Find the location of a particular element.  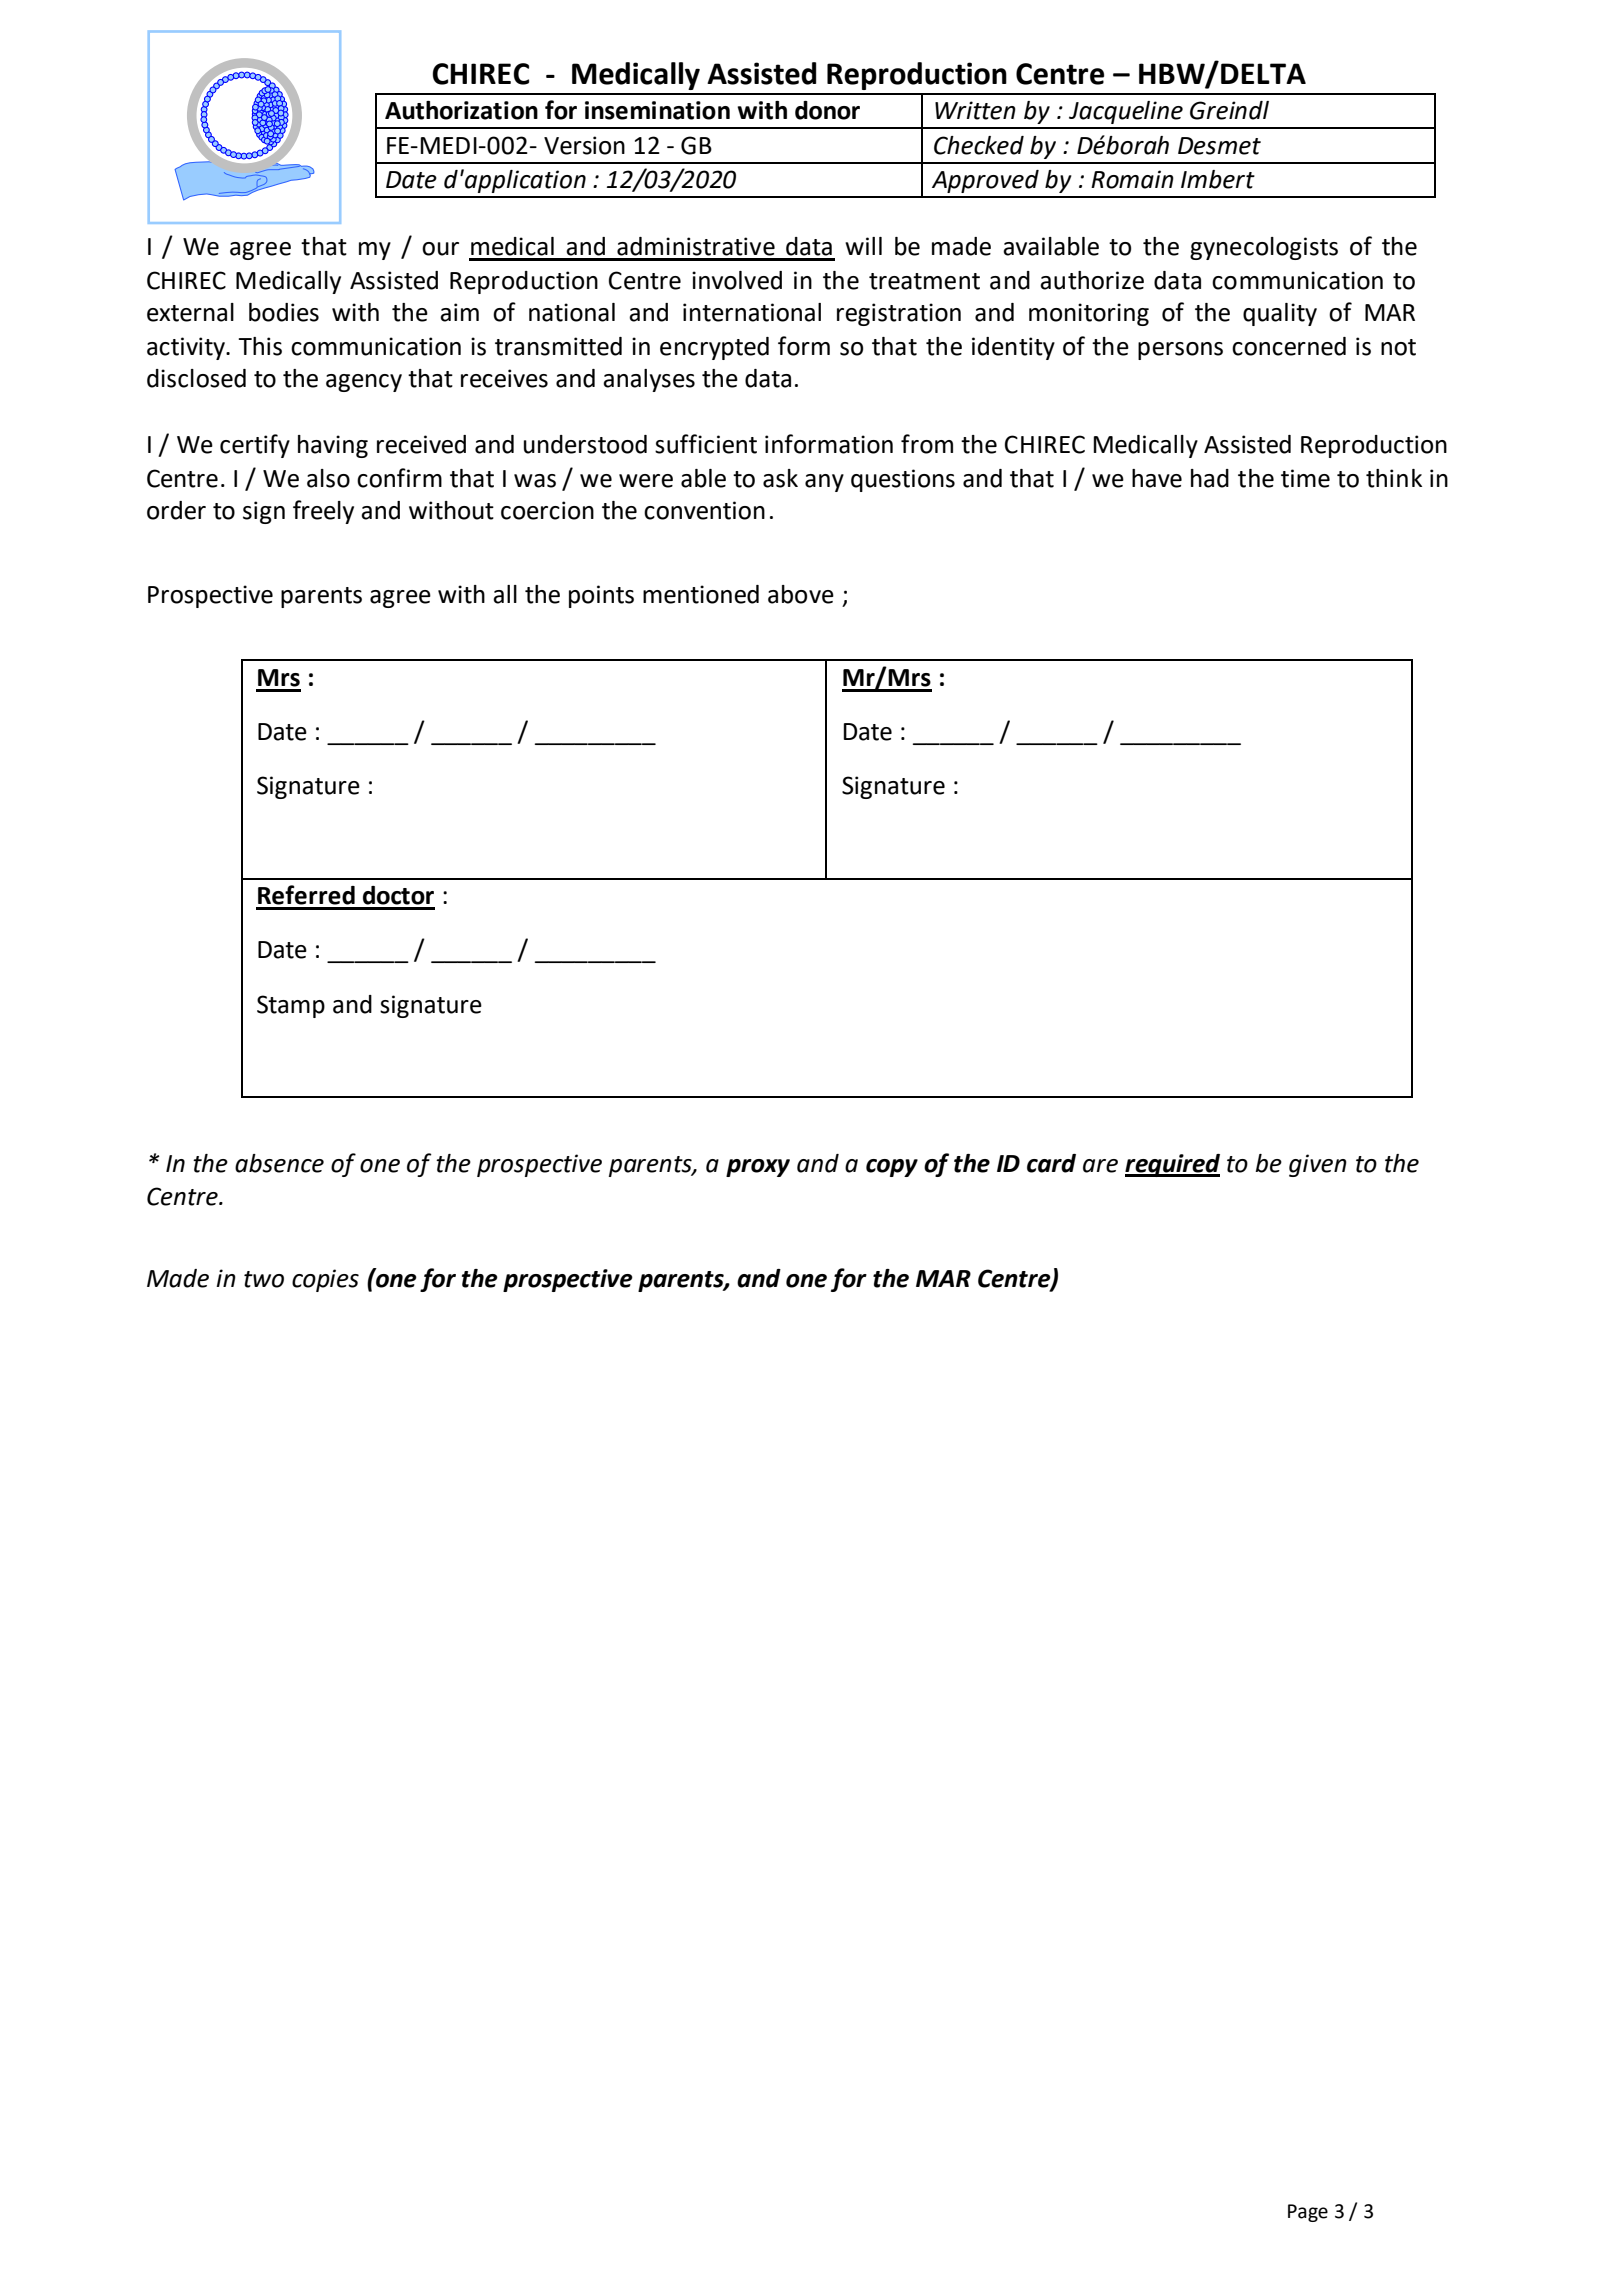

had is located at coordinates (1210, 478).
